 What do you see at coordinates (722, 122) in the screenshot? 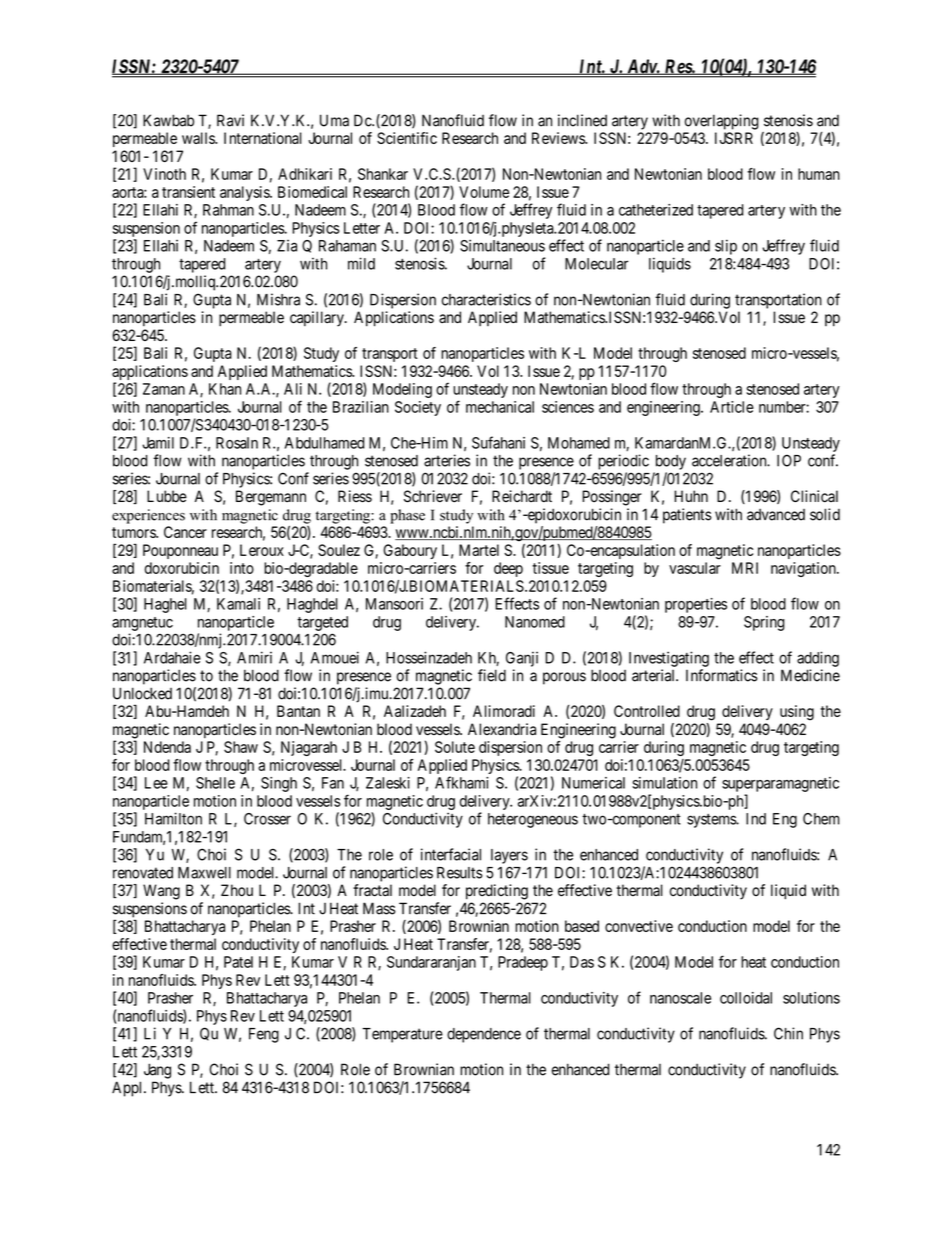
I see `overlapping` at bounding box center [722, 122].
